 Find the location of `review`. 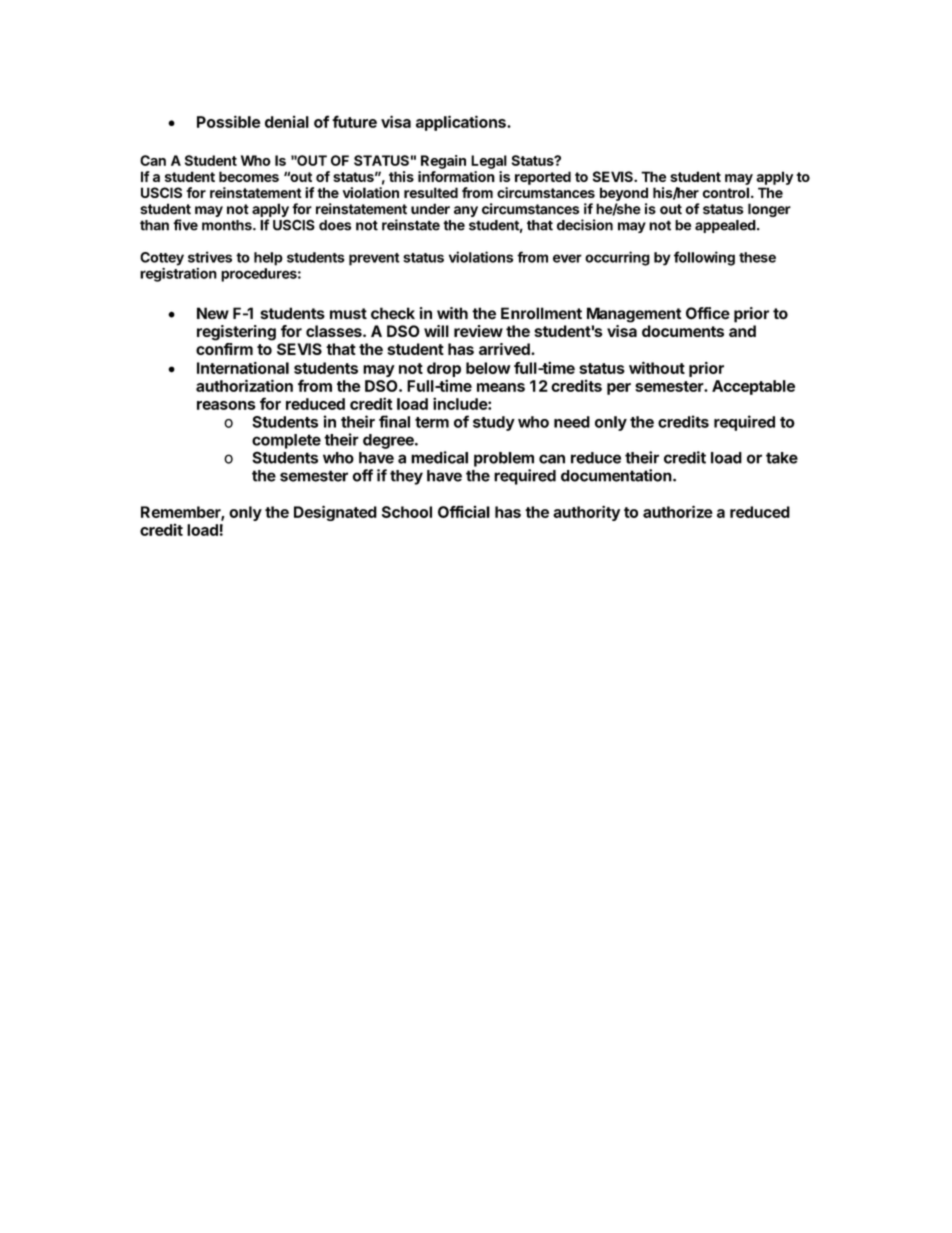

review is located at coordinates (478, 331).
